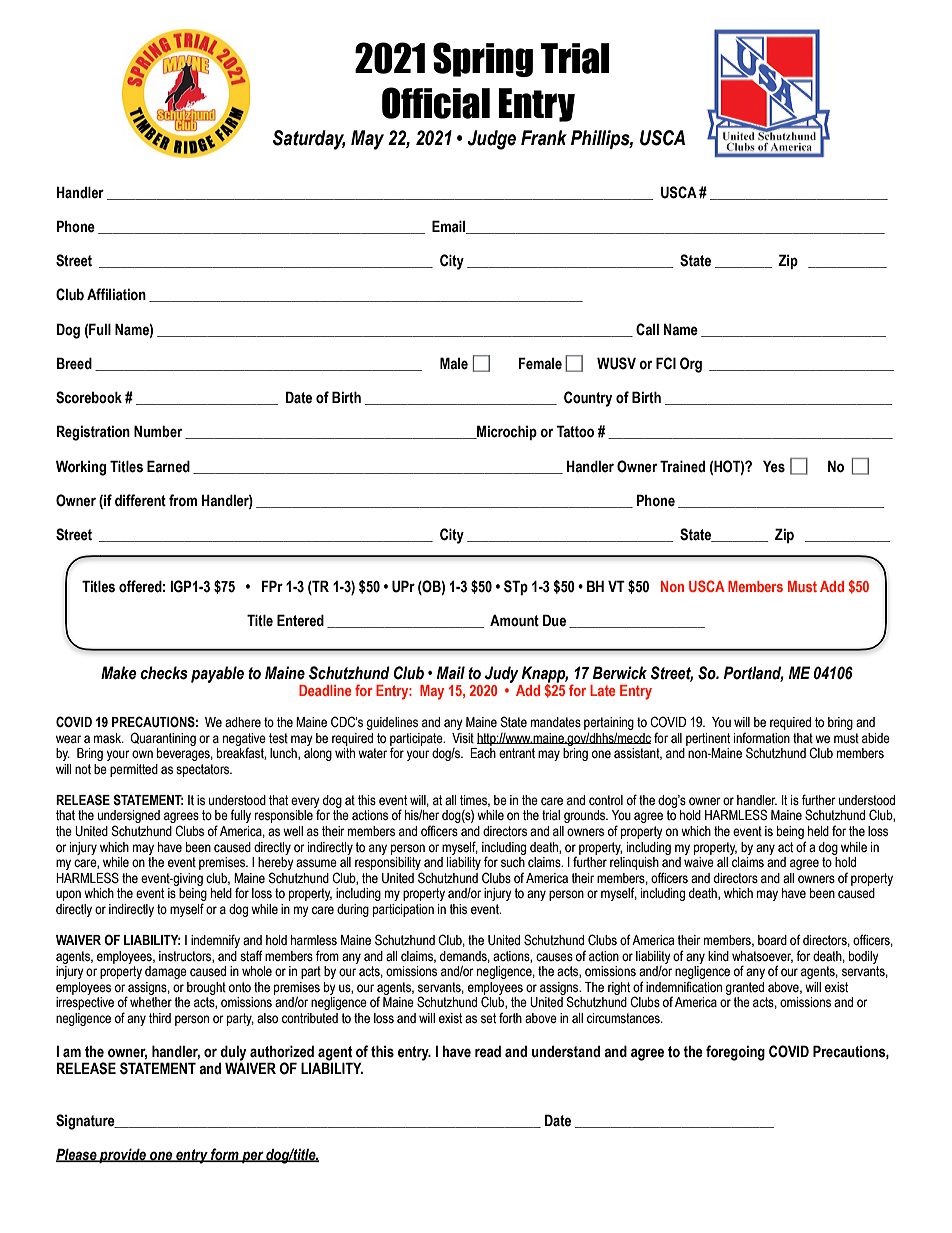  Describe the element at coordinates (544, 138) in the screenshot. I see `Frank` at that location.
